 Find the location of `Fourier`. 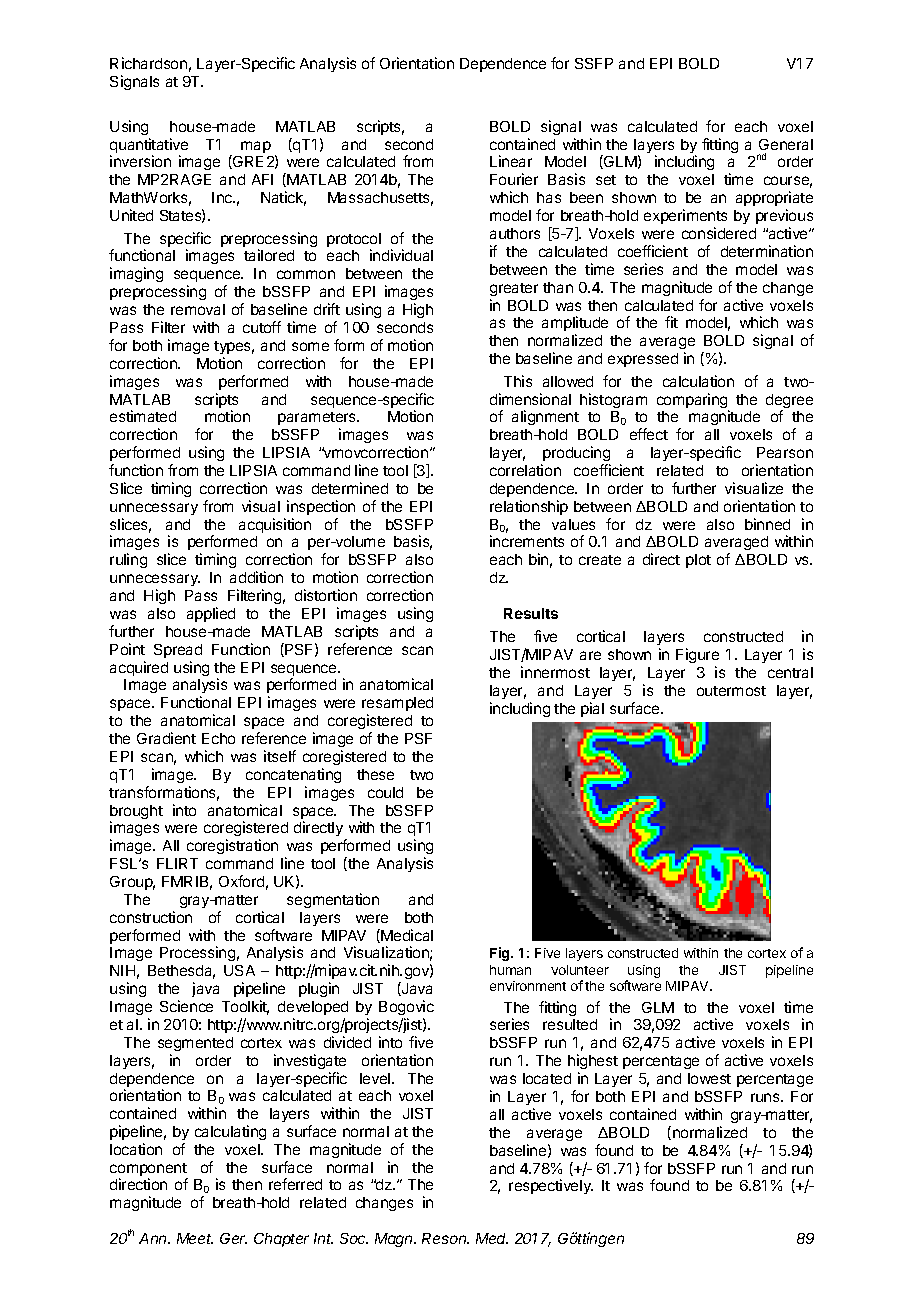

Fourier is located at coordinates (514, 179).
